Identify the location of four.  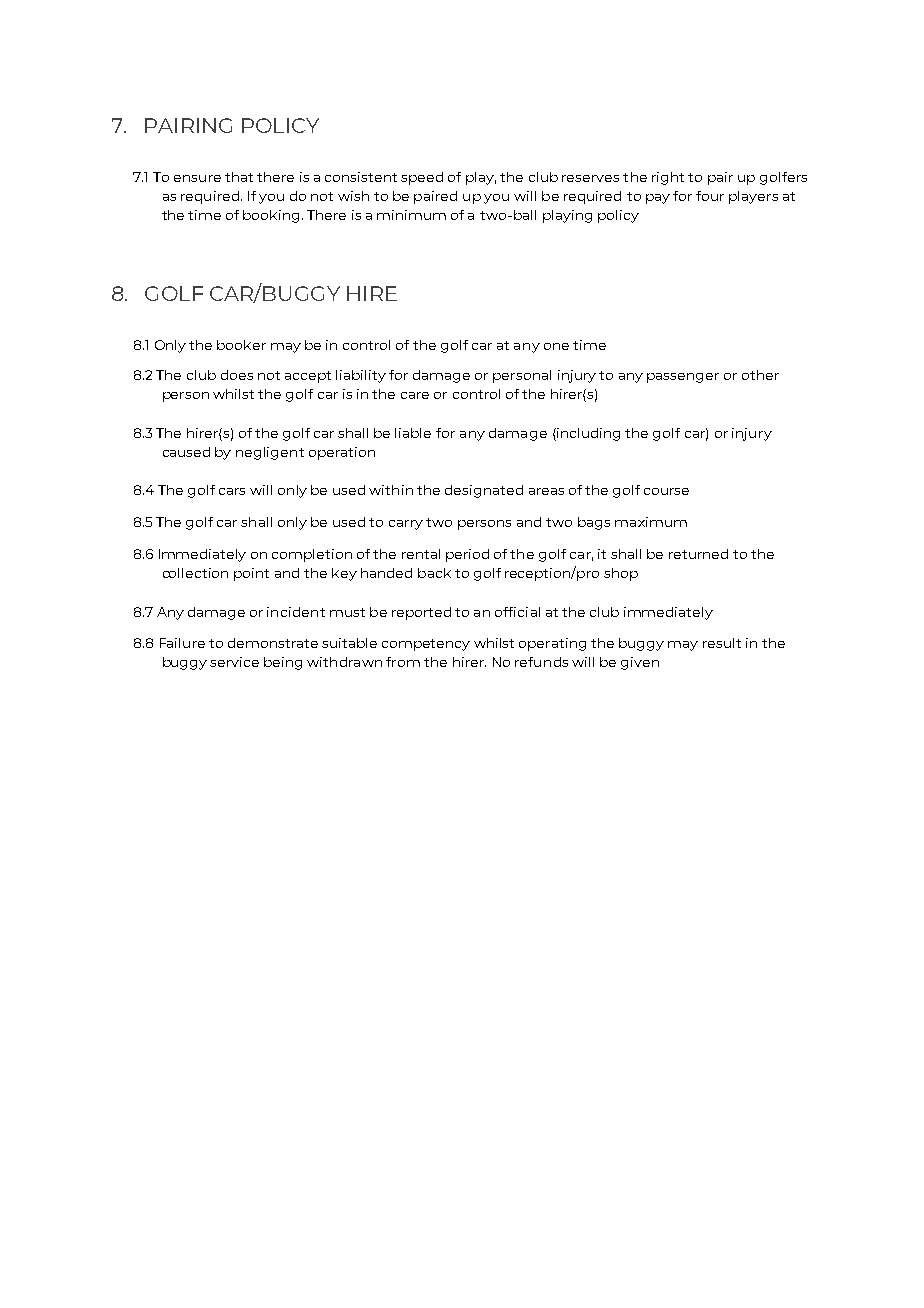
(710, 196).
